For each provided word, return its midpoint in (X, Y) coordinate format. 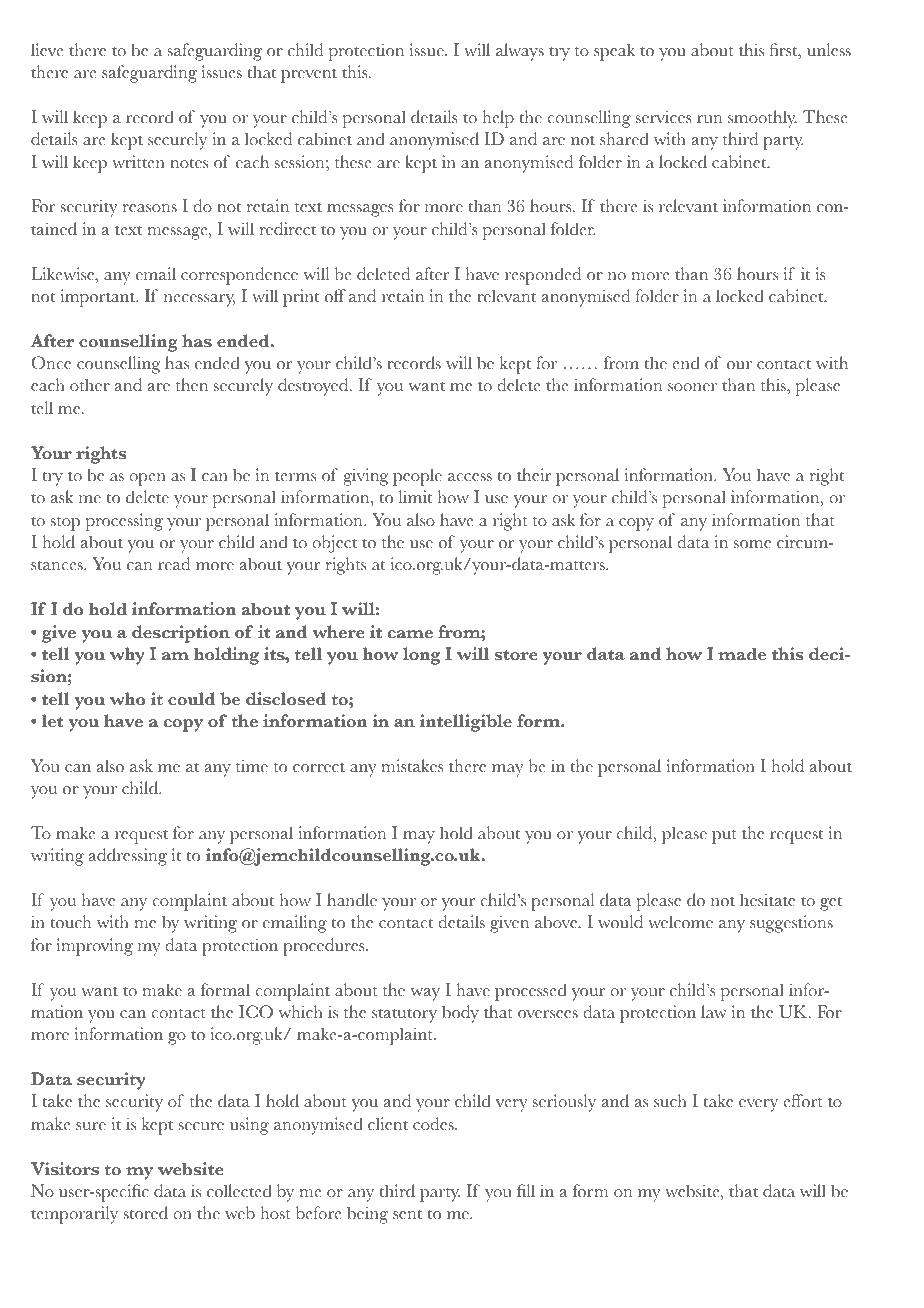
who (127, 699)
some (752, 544)
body (460, 1014)
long (421, 656)
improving (95, 947)
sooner (692, 387)
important (98, 298)
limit (415, 497)
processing (124, 522)
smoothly (762, 119)
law (714, 1011)
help (498, 119)
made (742, 654)
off (335, 296)
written (138, 162)
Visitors (65, 1169)
